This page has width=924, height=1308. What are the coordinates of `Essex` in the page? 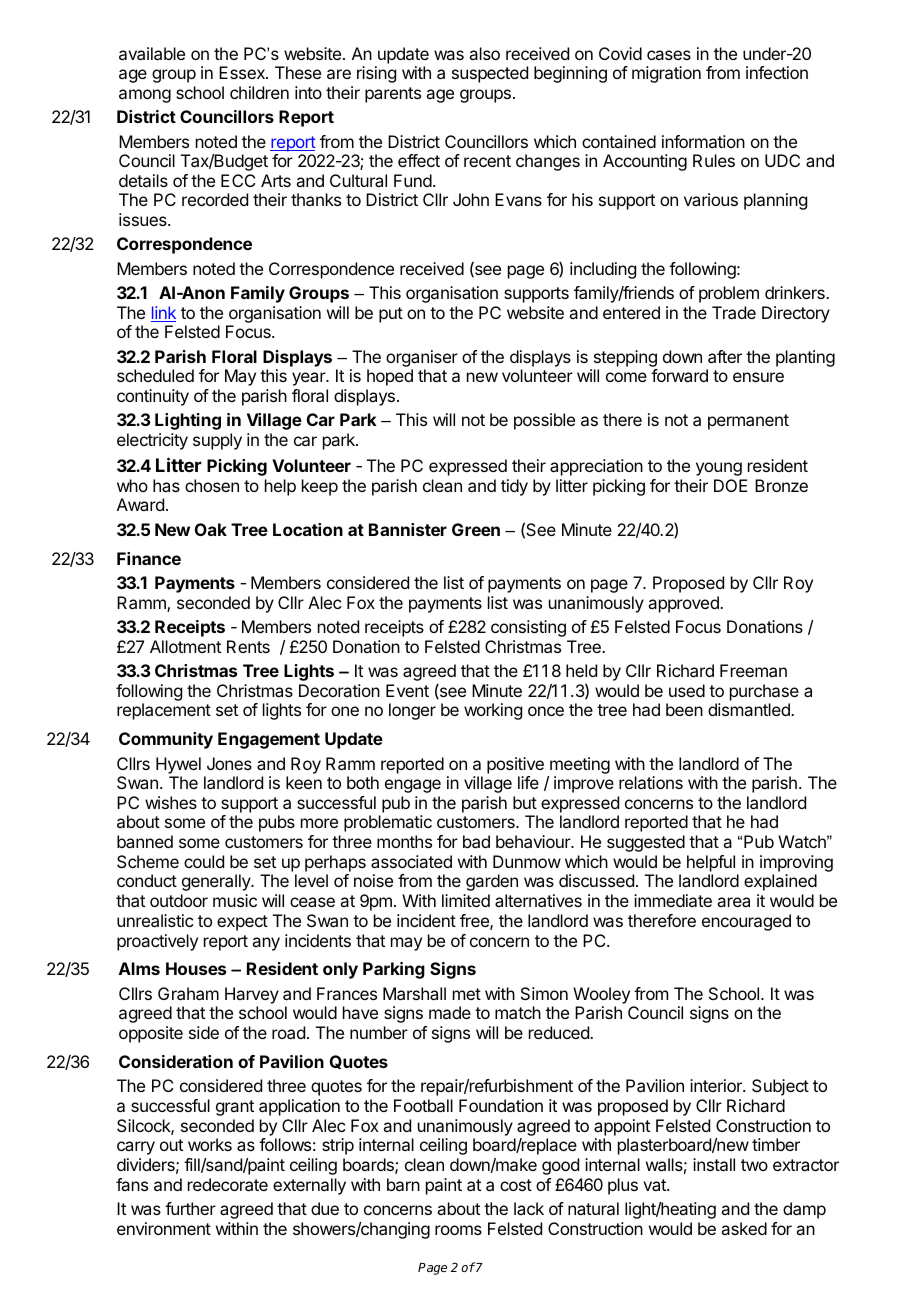 It's located at (243, 72).
